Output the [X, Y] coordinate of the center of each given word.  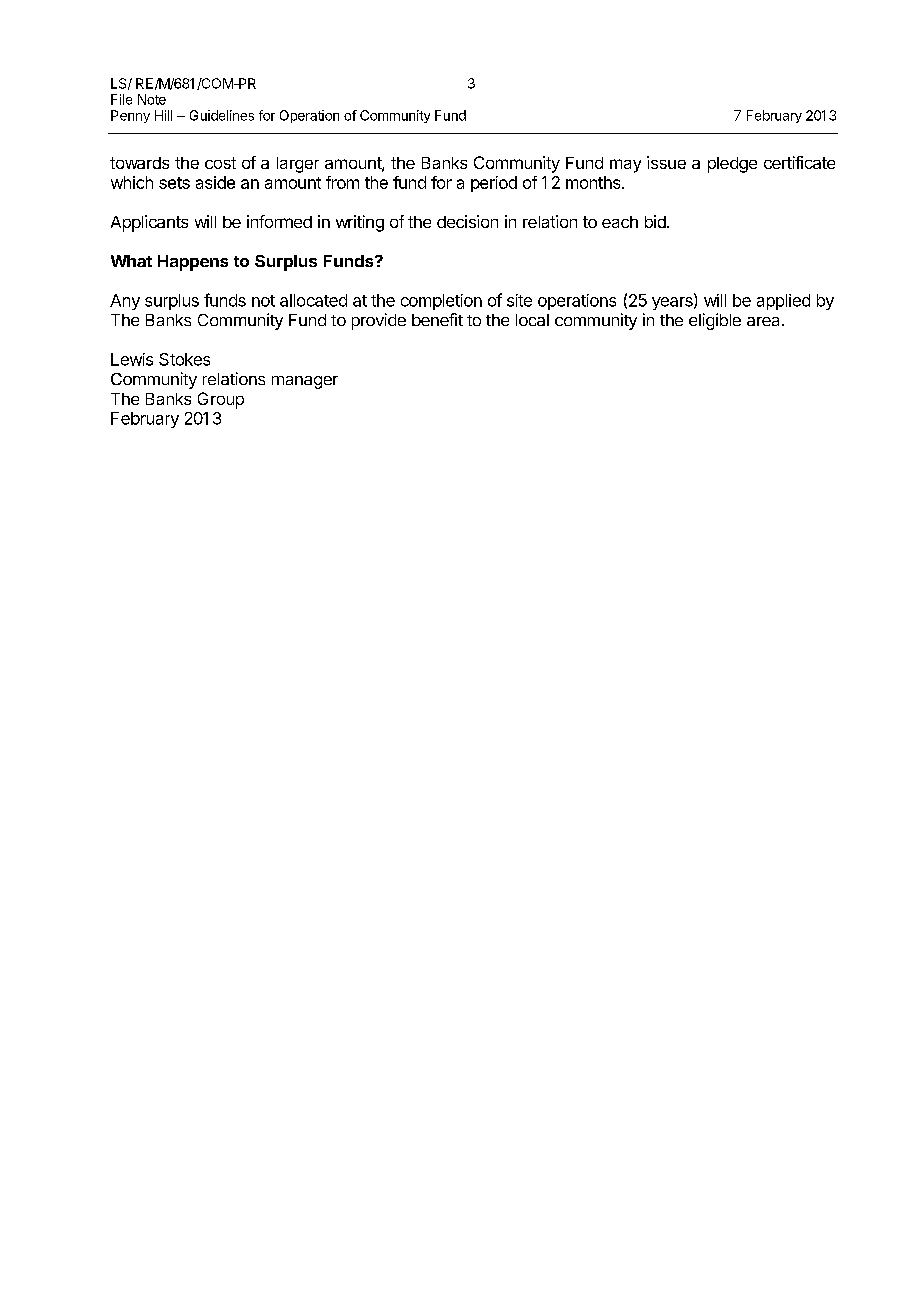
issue [666, 162]
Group [221, 400]
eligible [715, 321]
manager [305, 382]
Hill [163, 115]
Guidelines [222, 115]
